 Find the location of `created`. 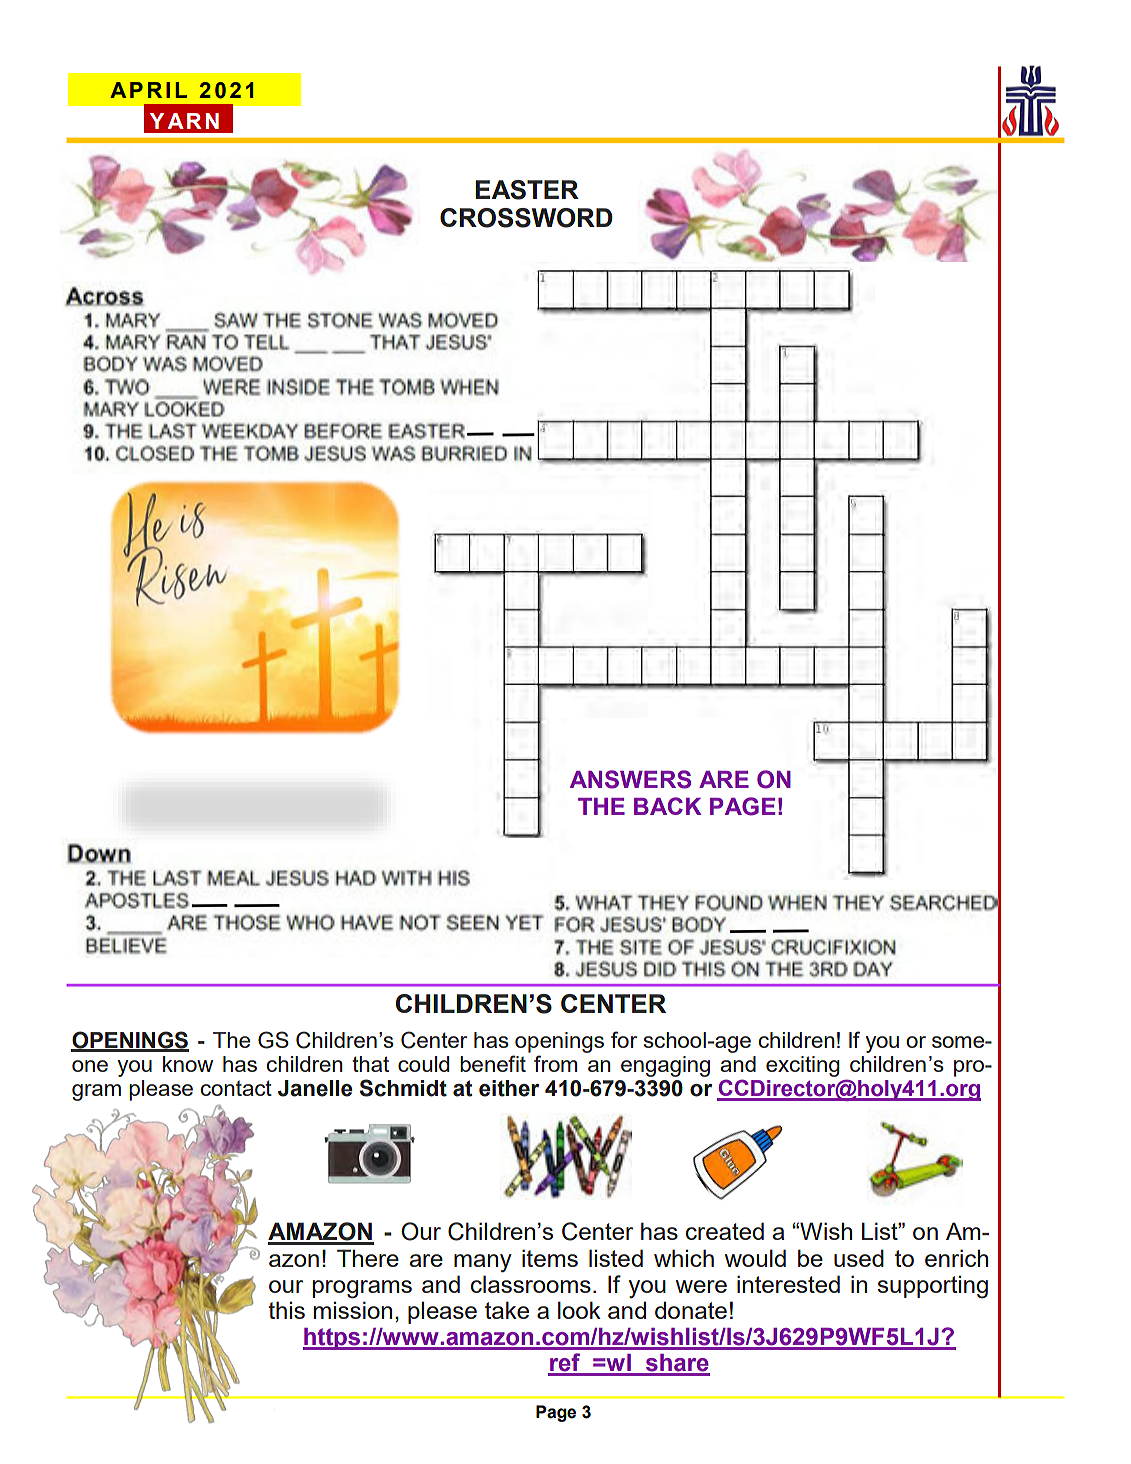

created is located at coordinates (725, 1231).
